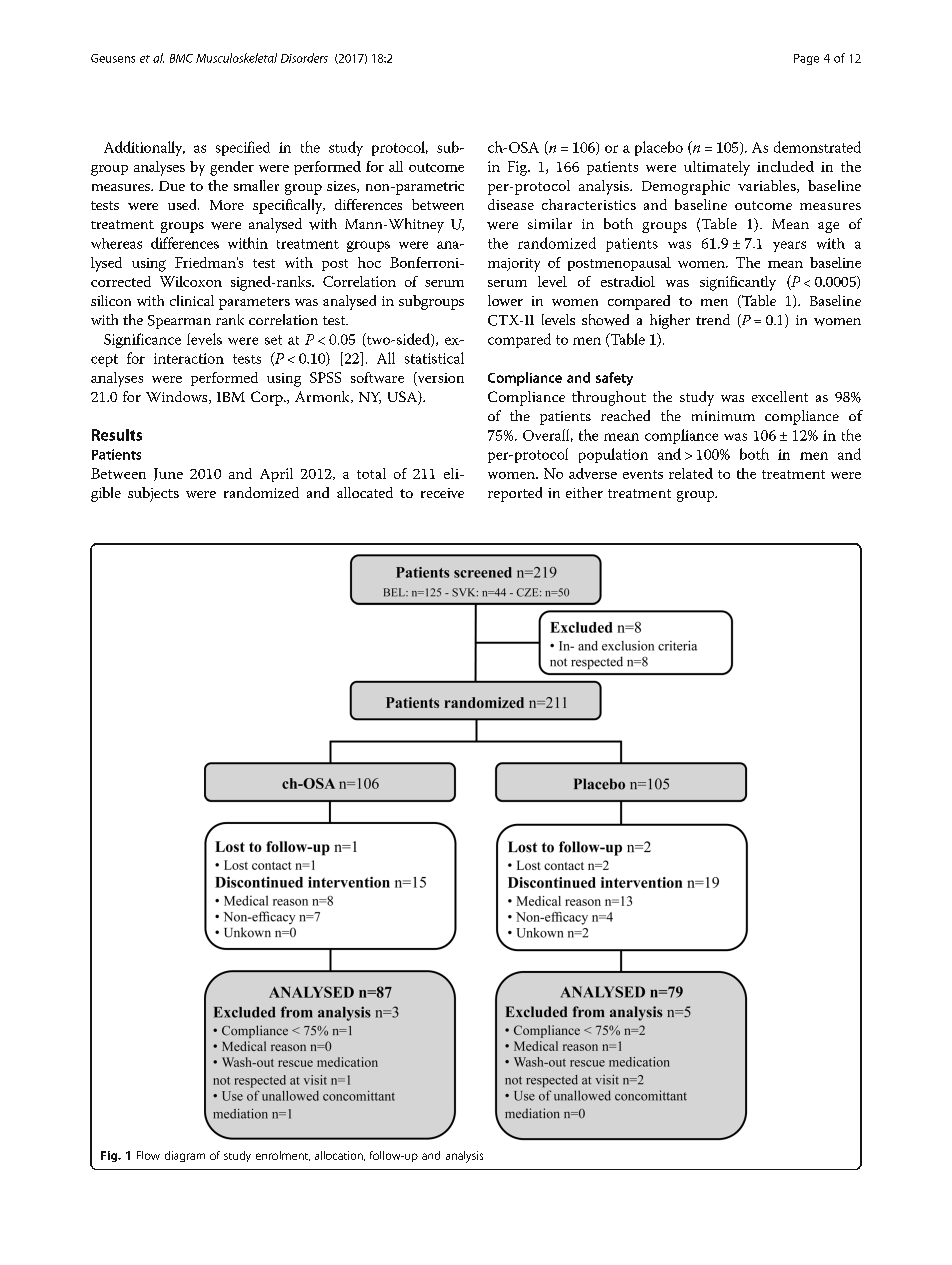 This screenshot has height=1265, width=952. Describe the element at coordinates (181, 58) in the screenshot. I see `BMC` at that location.
